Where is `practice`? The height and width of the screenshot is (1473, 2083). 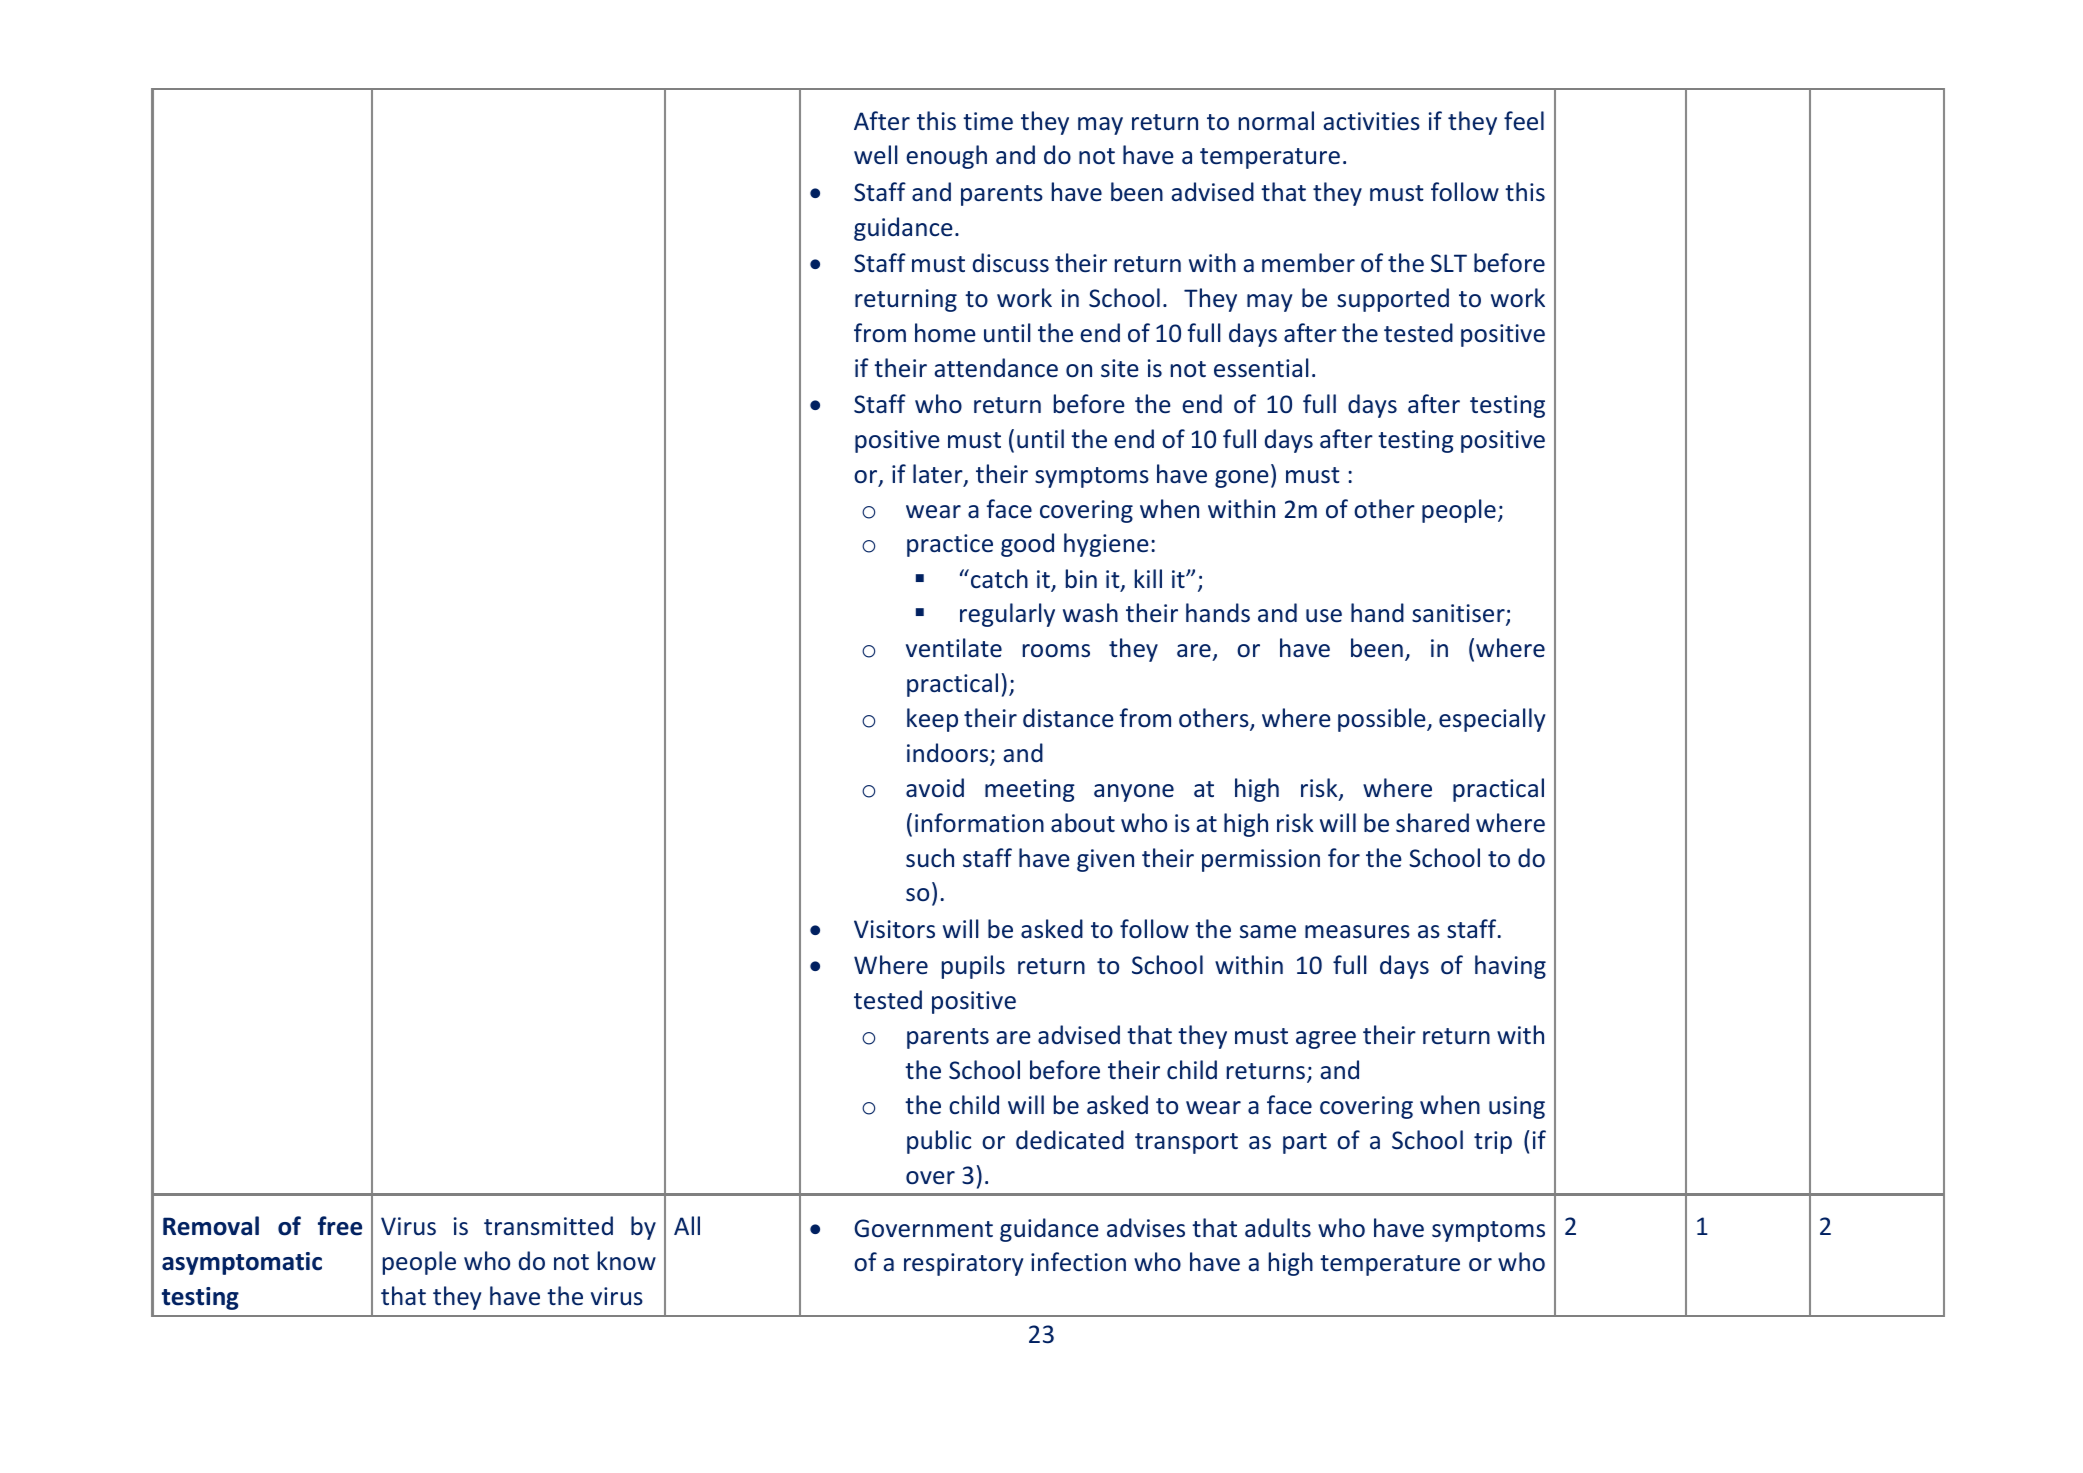
practice is located at coordinates (950, 545).
